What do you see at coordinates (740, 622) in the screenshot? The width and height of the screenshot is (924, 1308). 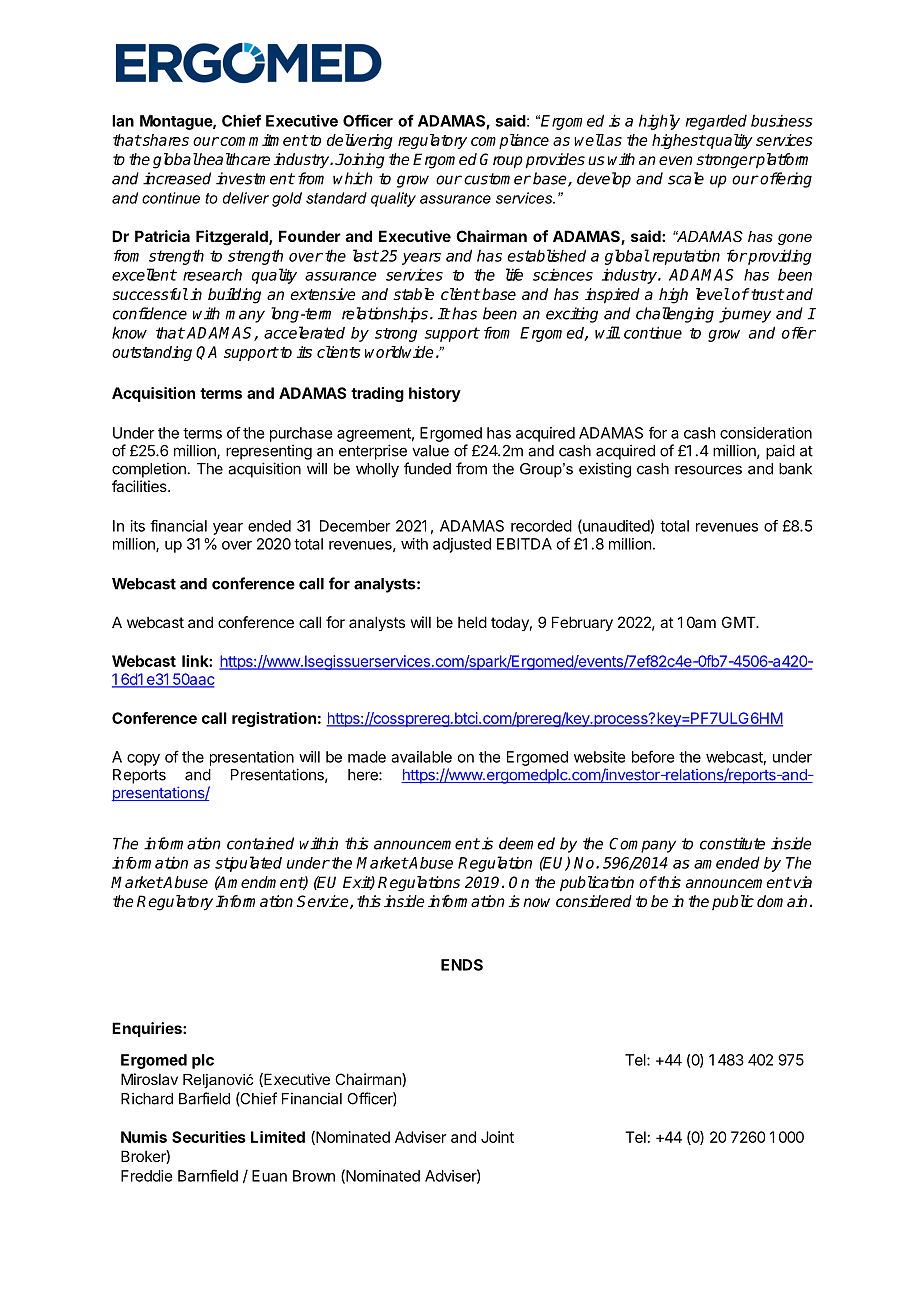 I see `GMT` at bounding box center [740, 622].
